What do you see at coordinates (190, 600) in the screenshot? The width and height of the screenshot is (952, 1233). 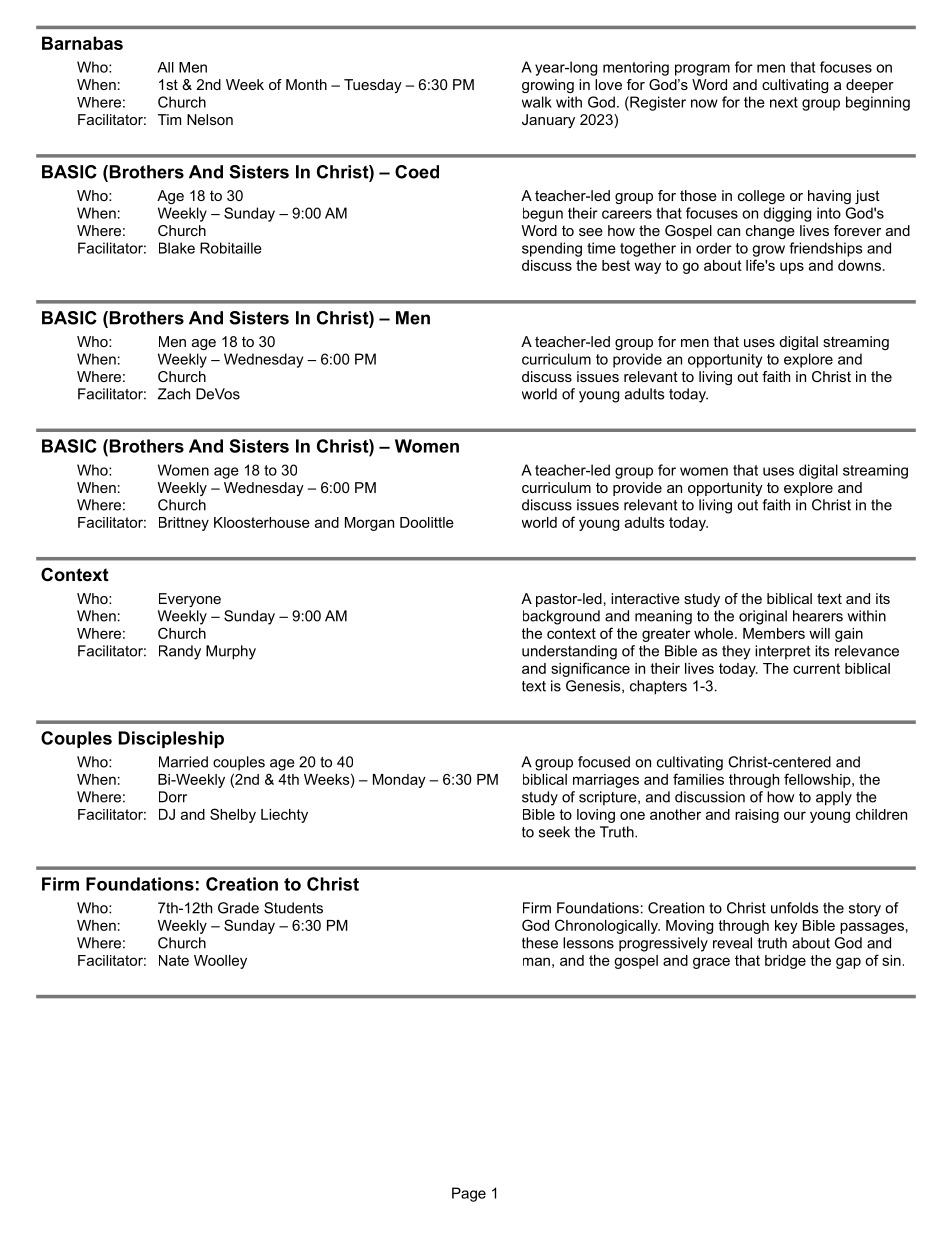 I see `Everyone` at bounding box center [190, 600].
